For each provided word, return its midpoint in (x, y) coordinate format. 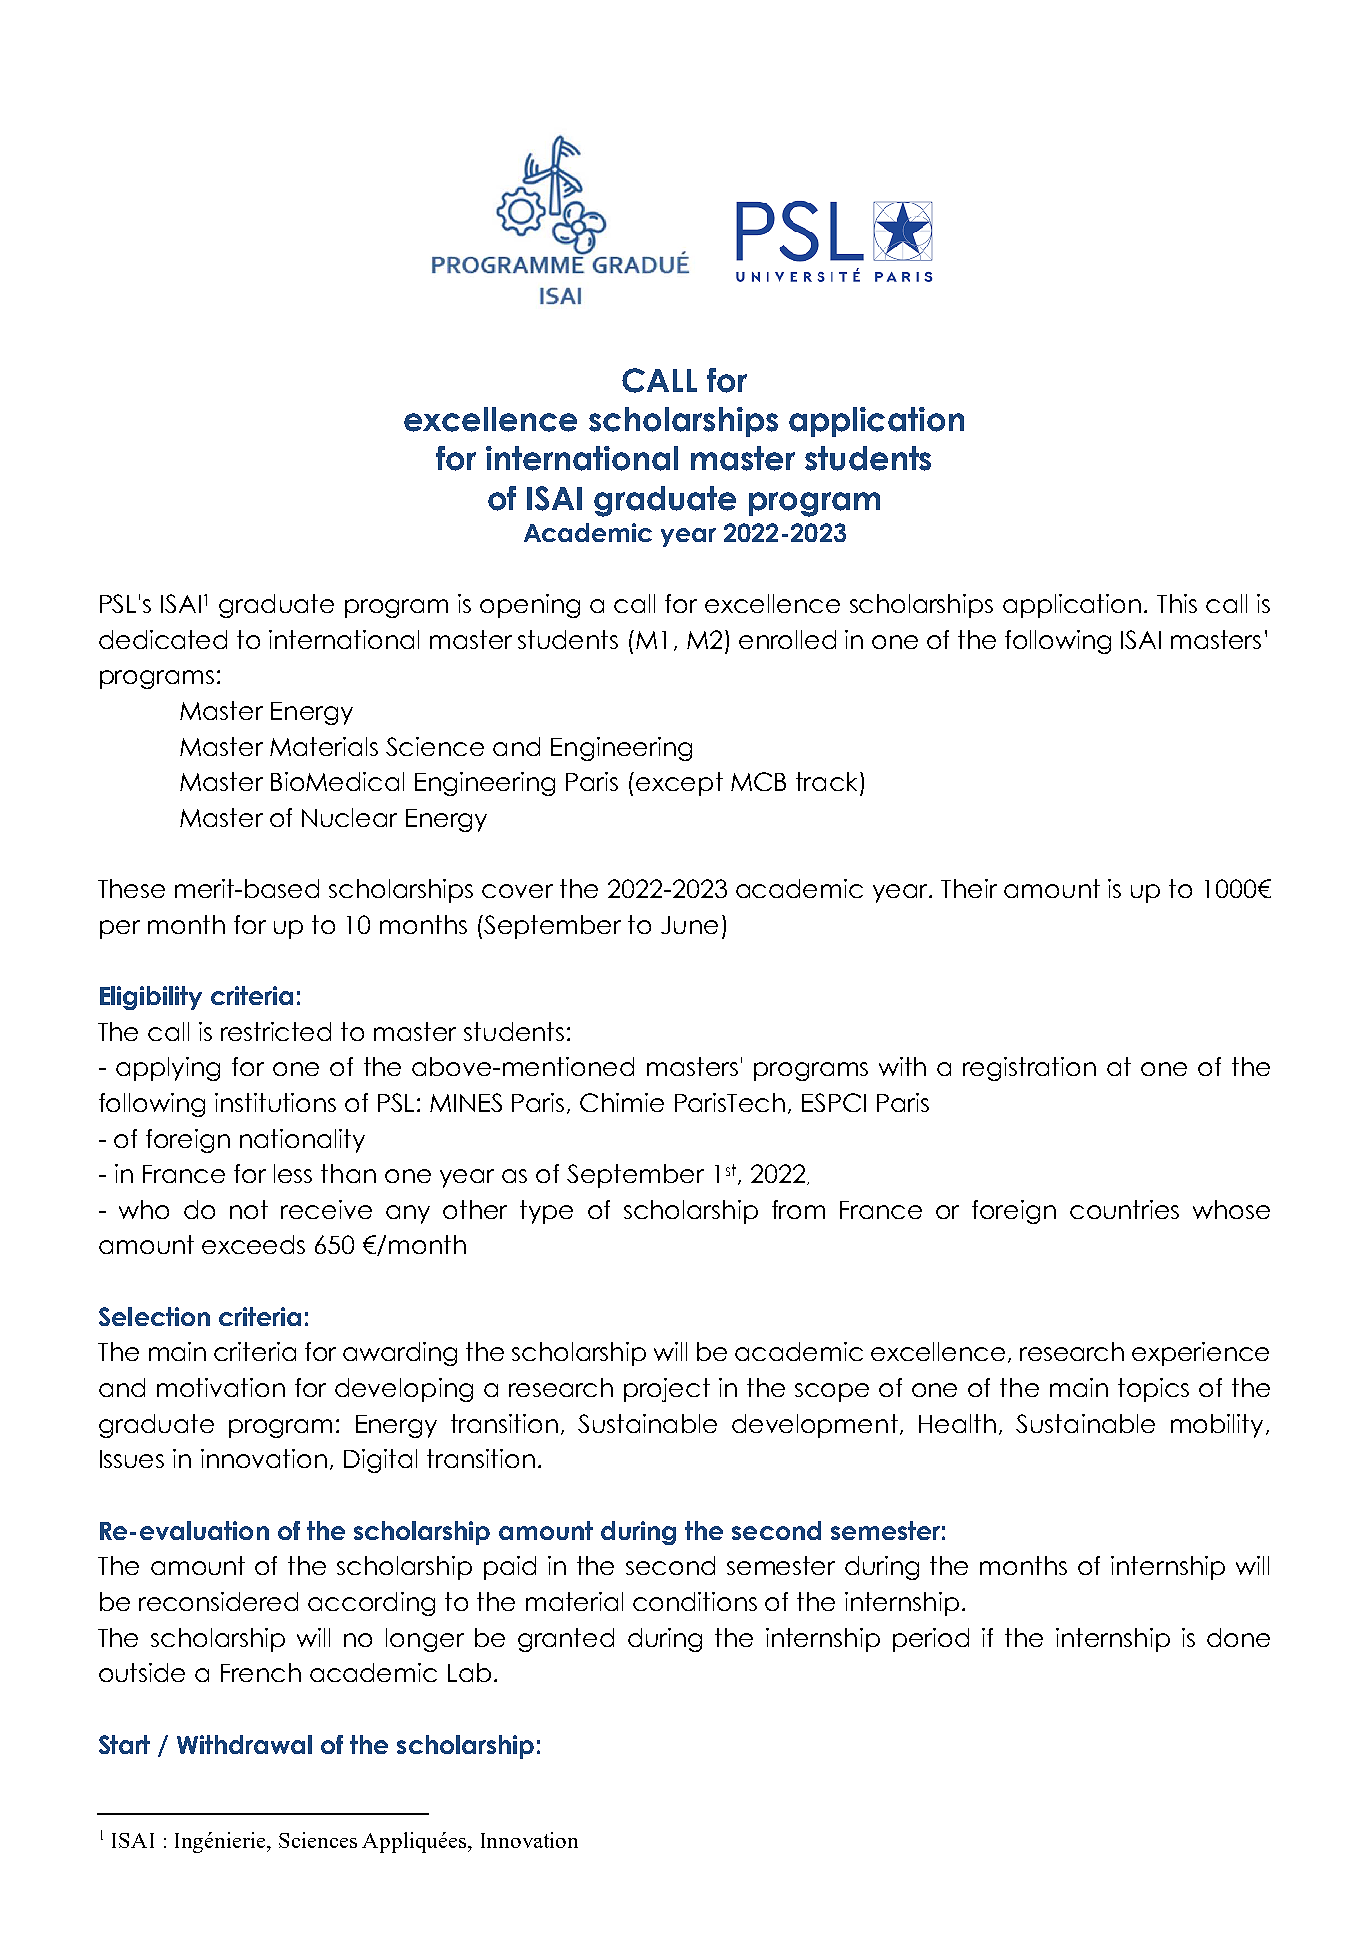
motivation (221, 1387)
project (667, 1390)
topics (1153, 1390)
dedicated (163, 639)
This (1177, 603)
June (689, 925)
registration (1029, 1069)
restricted (276, 1031)
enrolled (787, 639)
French (261, 1672)
